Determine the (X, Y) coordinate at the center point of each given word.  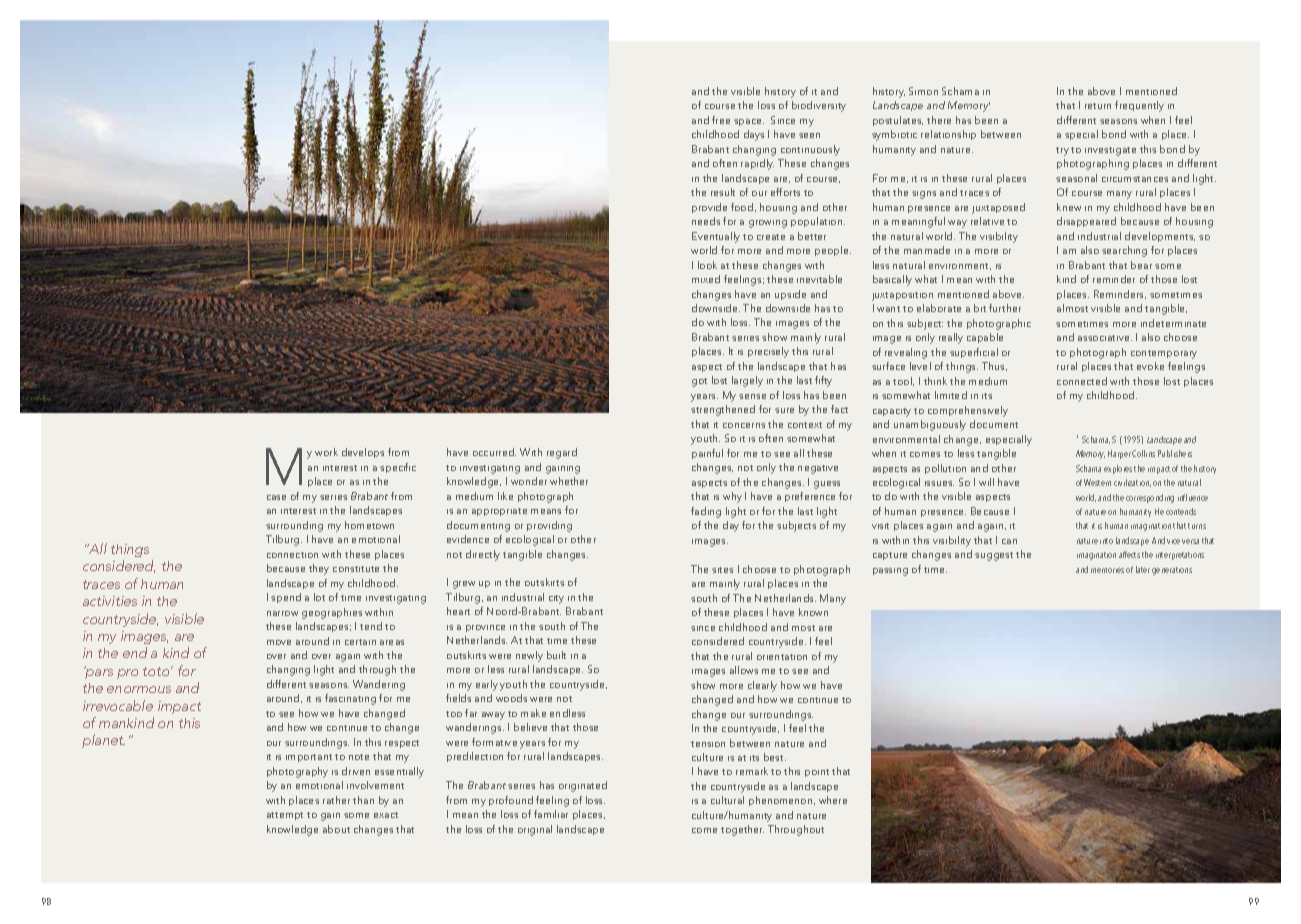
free (721, 120)
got (699, 382)
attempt (285, 816)
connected (1082, 381)
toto (157, 671)
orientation (782, 657)
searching (1124, 251)
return (1098, 106)
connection (292, 555)
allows (744, 670)
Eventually (716, 237)
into (1106, 541)
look (707, 265)
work (326, 452)
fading (706, 512)
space (749, 122)
